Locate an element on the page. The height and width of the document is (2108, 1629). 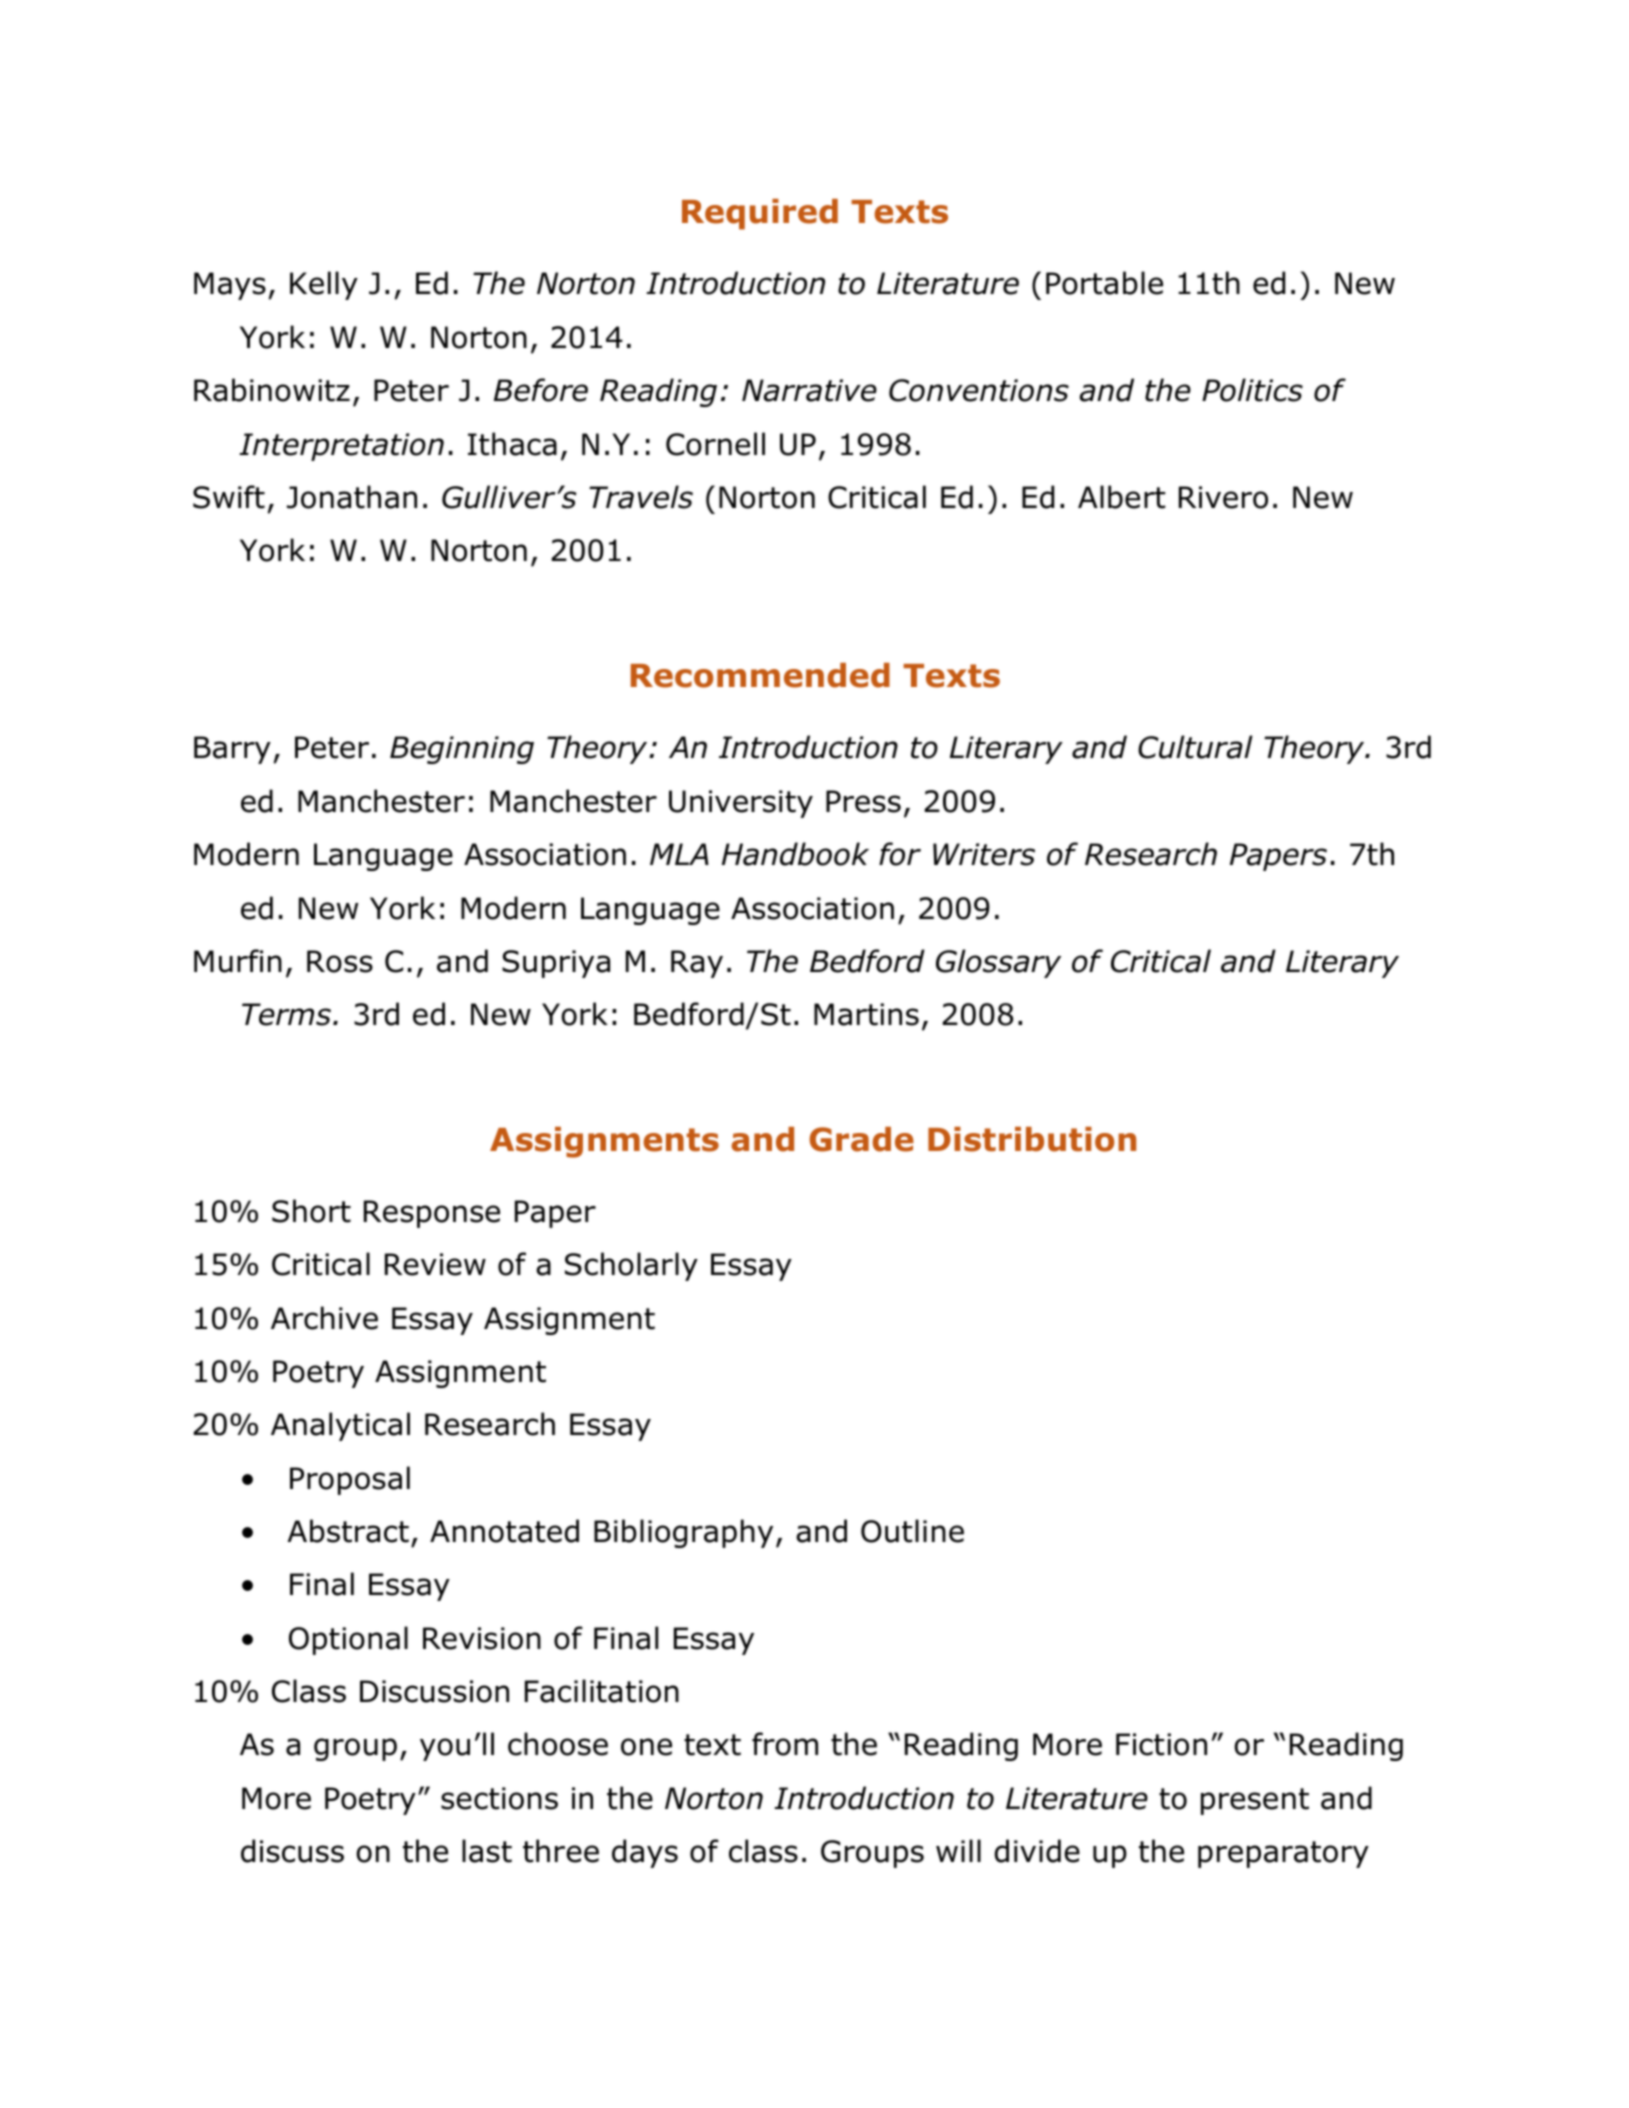
Bibliography is located at coordinates (683, 1533).
